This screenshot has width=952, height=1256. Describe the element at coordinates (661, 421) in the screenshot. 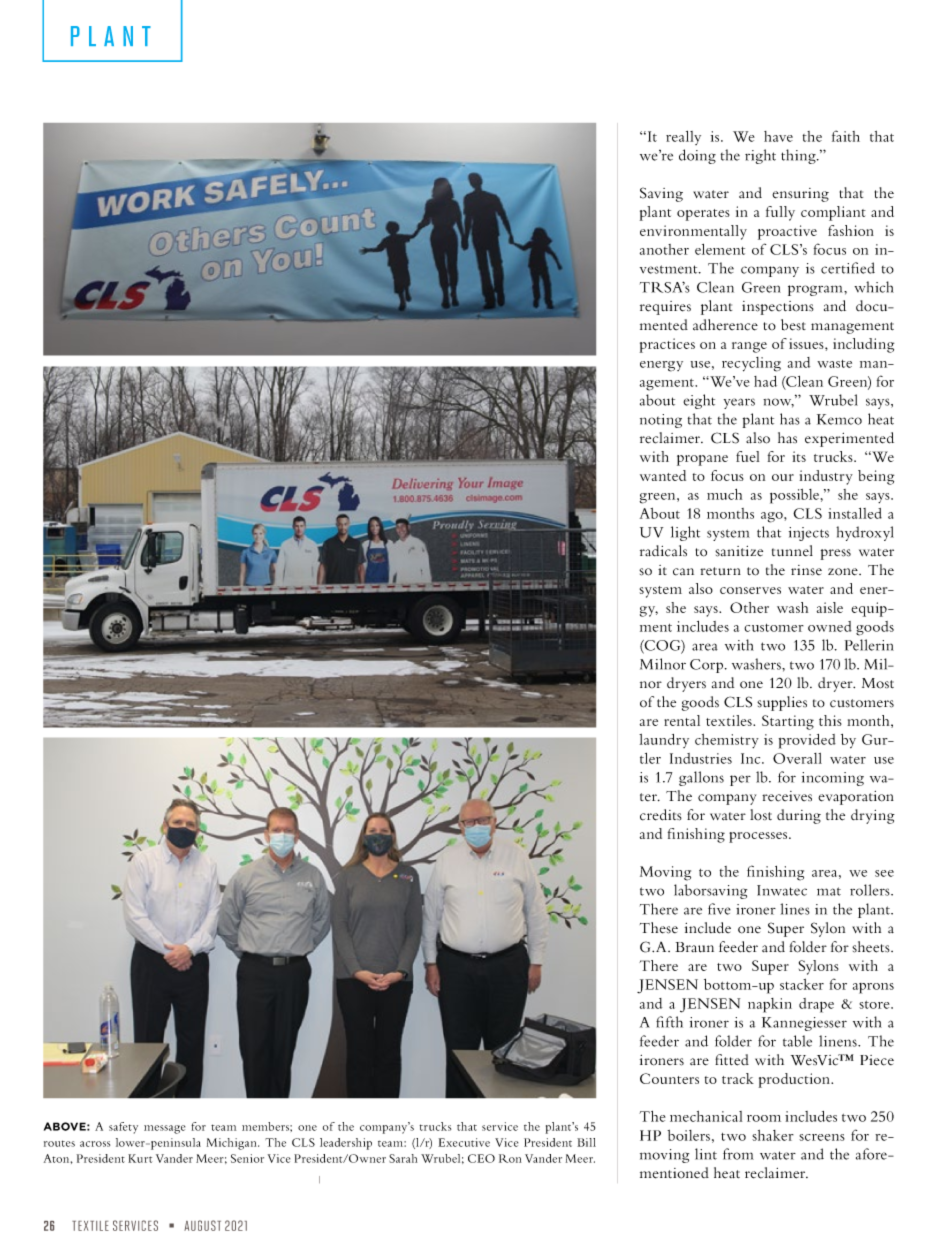

I see `noting` at that location.
